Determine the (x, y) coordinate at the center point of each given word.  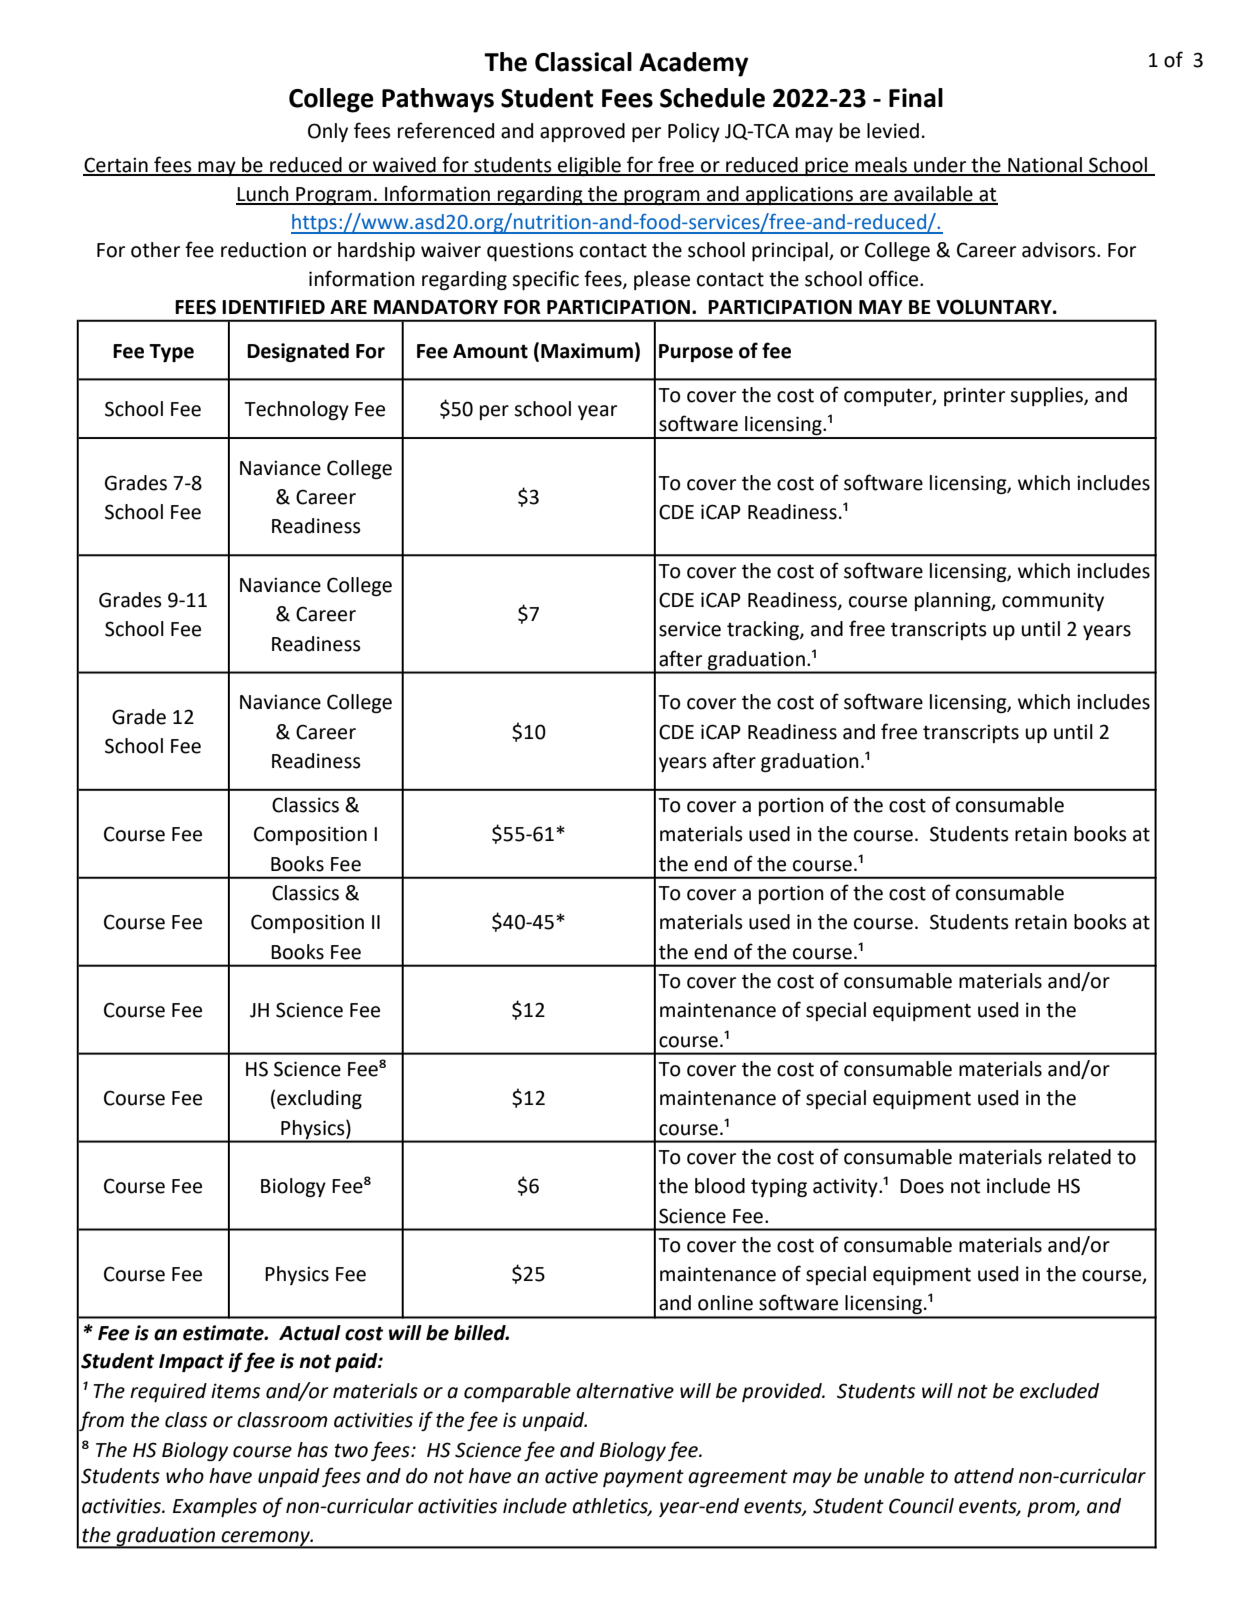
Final (916, 98)
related (1080, 1157)
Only (328, 132)
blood (720, 1186)
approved (582, 132)
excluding (319, 1099)
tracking (764, 630)
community (1053, 601)
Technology (296, 410)
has (312, 1450)
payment (643, 1478)
